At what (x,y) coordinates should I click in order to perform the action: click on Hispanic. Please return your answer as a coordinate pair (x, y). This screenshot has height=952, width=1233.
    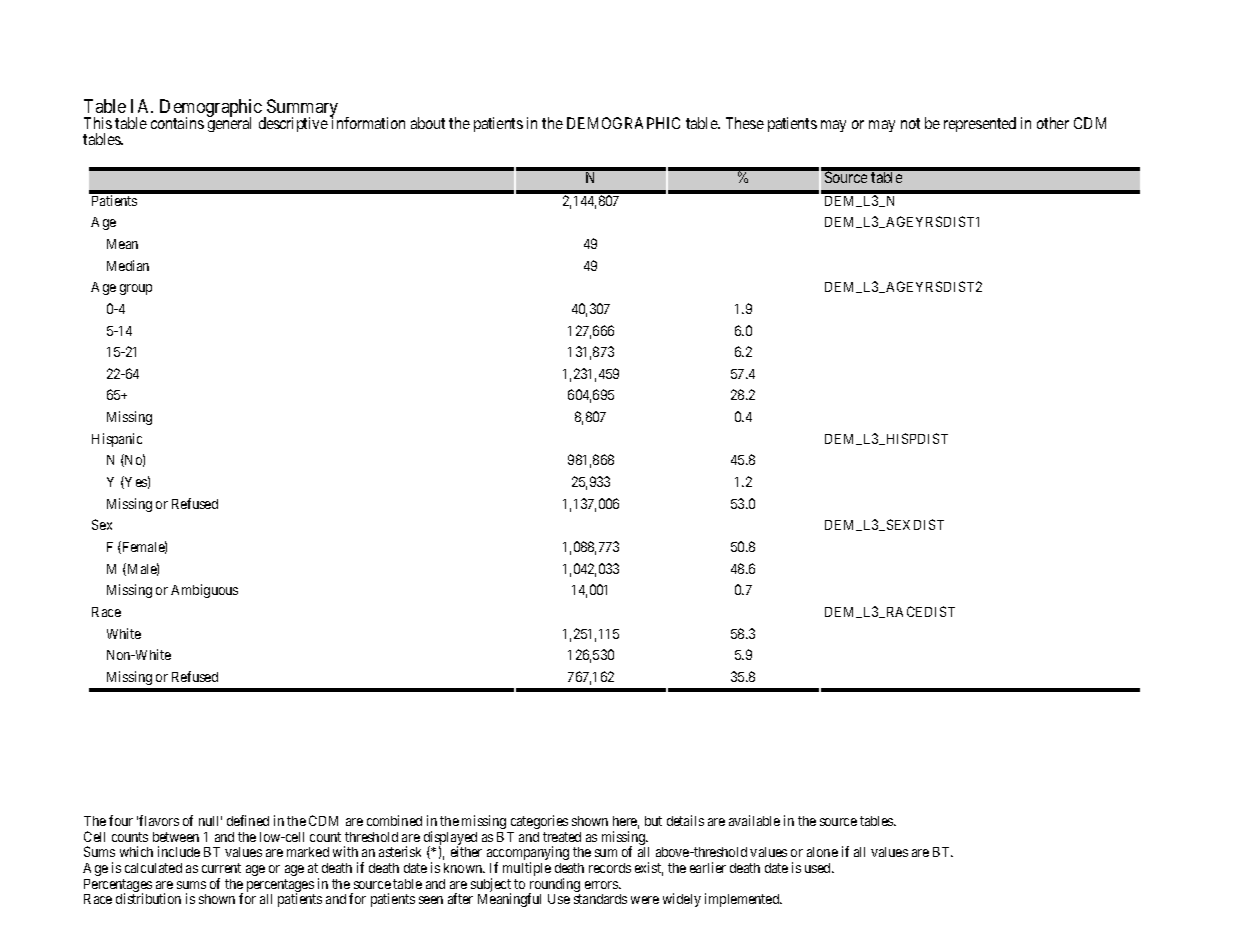
    Looking at the image, I should click on (117, 440).
